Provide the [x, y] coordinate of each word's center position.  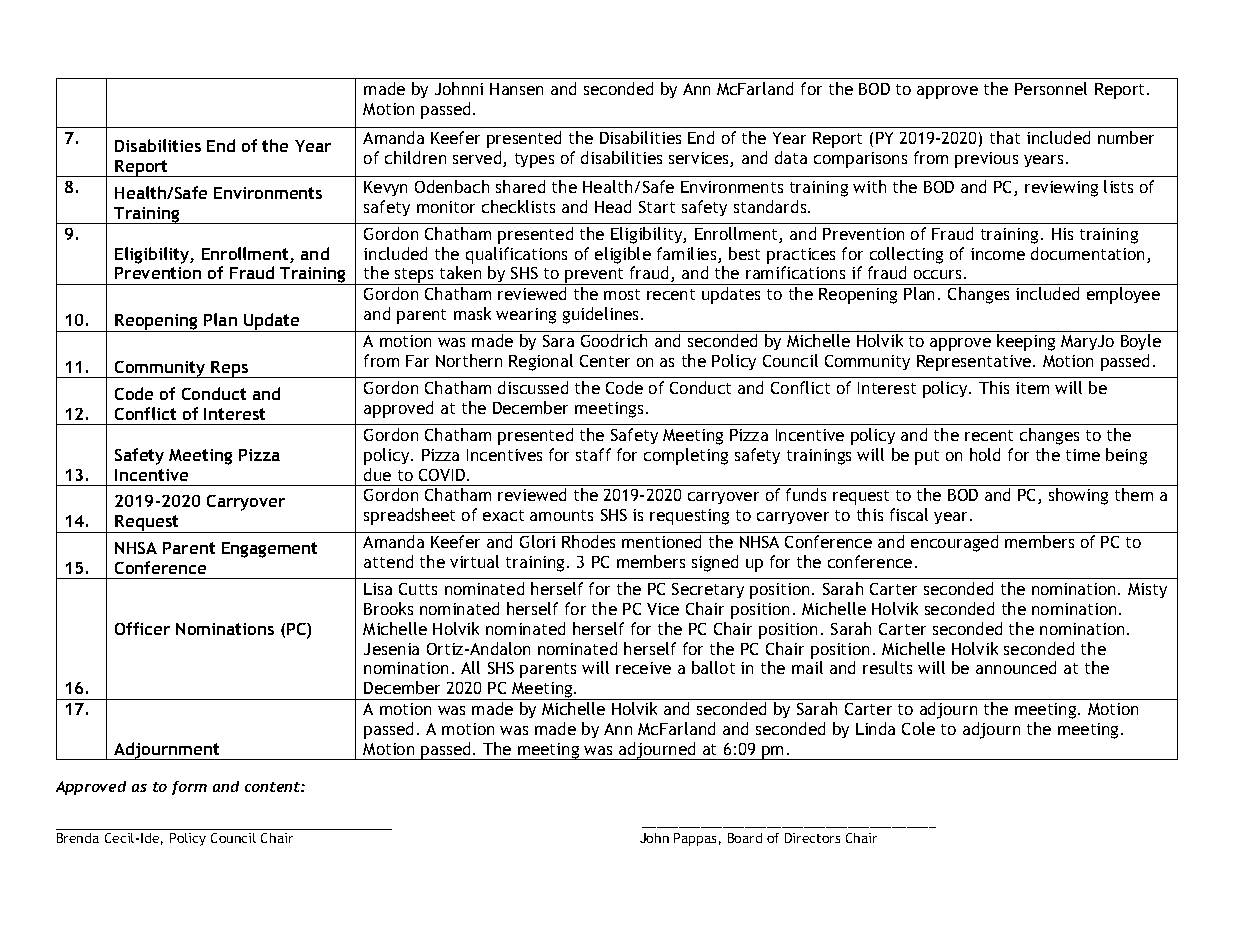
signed [715, 563]
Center [605, 361]
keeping [1026, 342]
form [189, 788]
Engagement [269, 550]
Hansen [516, 89]
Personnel [1051, 88]
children [415, 157]
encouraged [954, 543]
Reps [230, 369]
